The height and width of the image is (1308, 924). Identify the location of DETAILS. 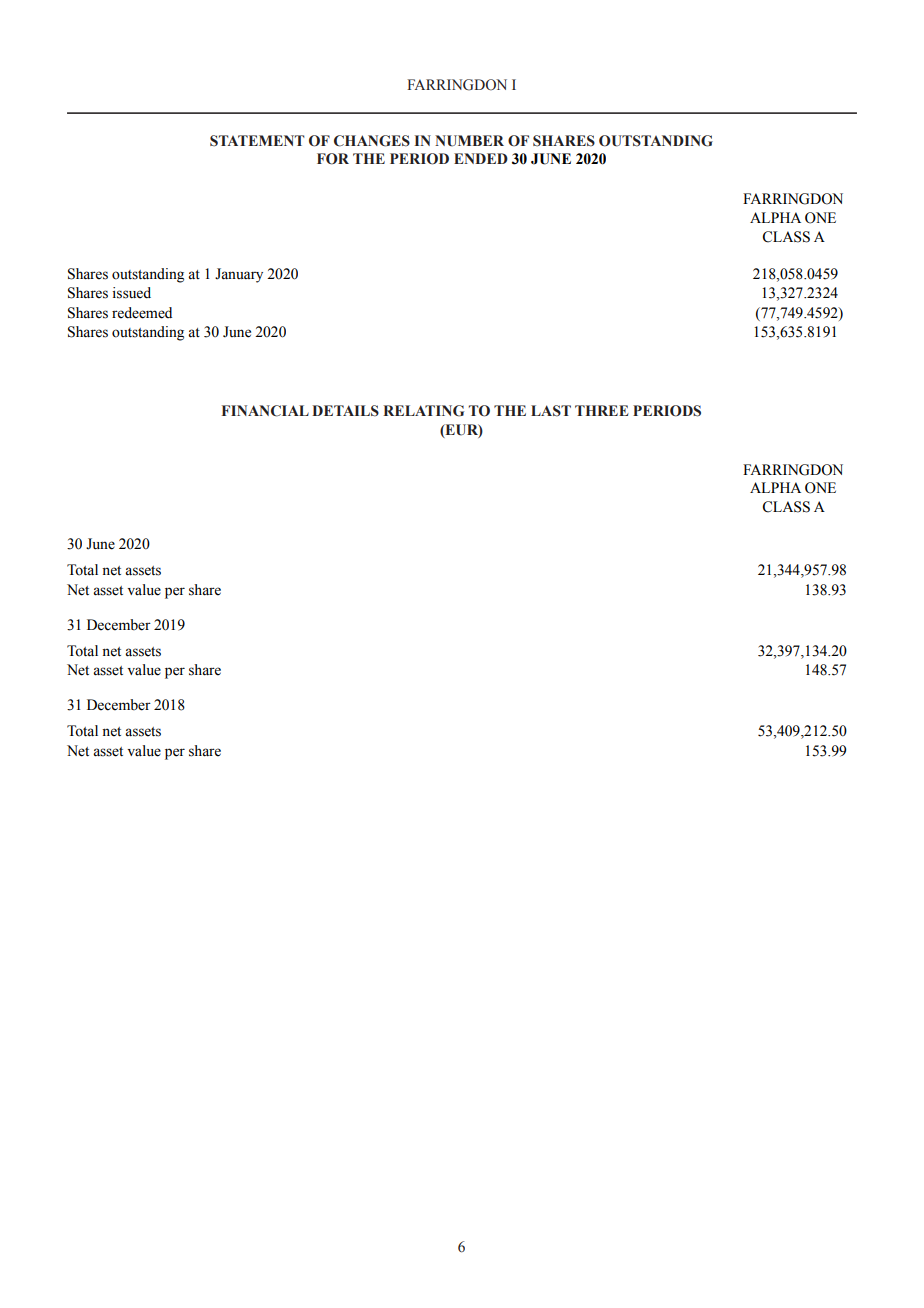
(345, 411).
